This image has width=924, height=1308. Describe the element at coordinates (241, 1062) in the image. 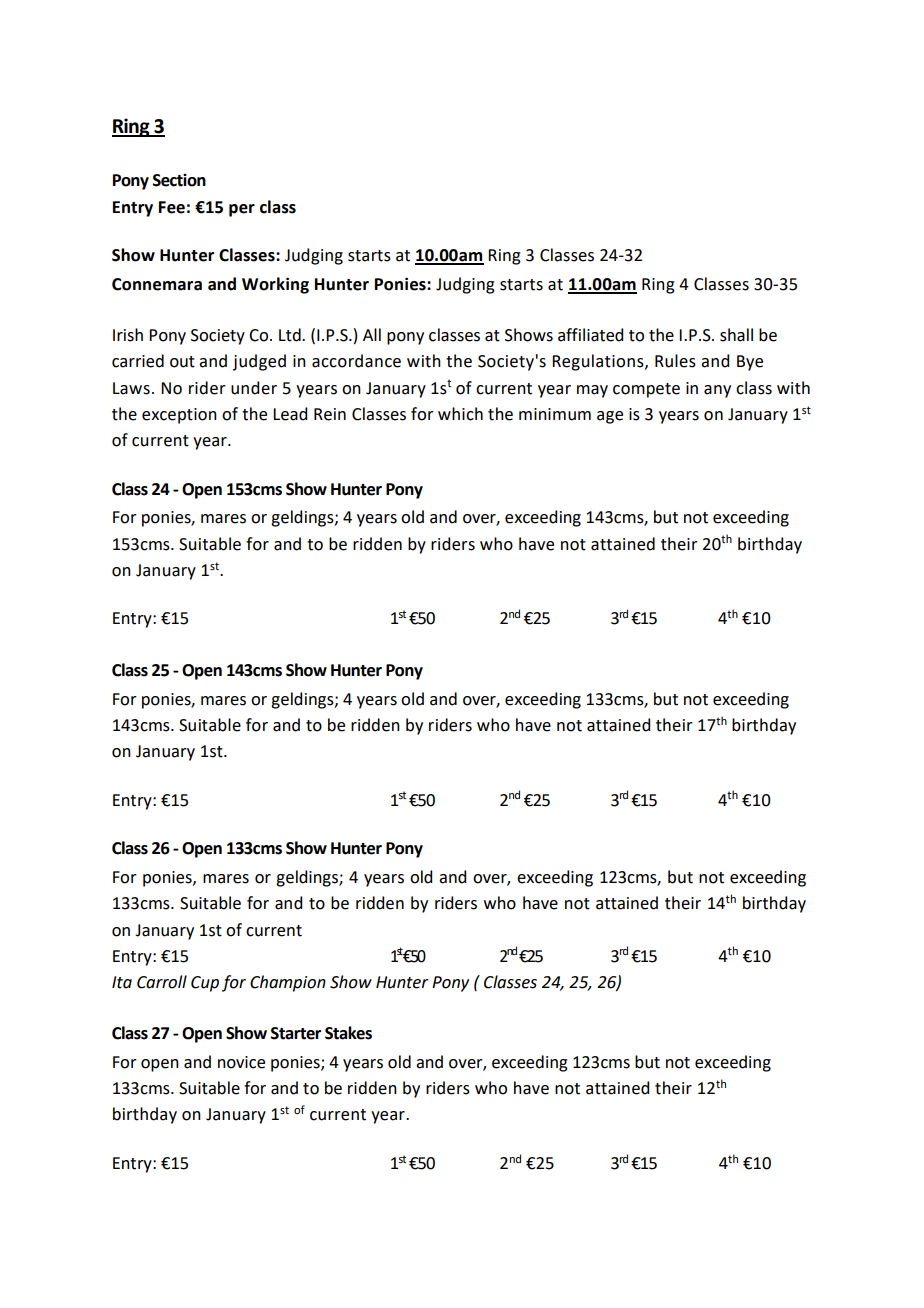

I see `novice` at that location.
